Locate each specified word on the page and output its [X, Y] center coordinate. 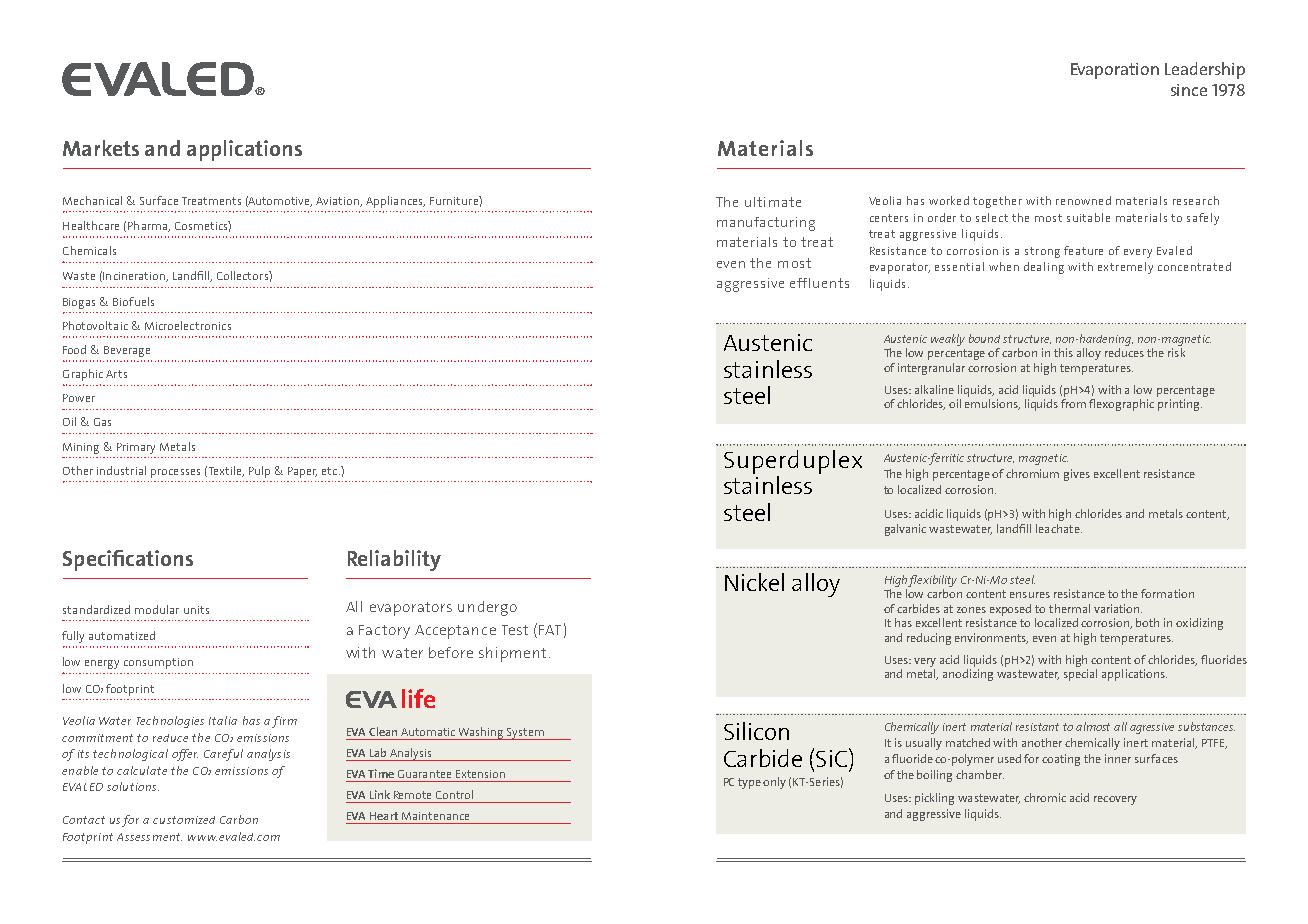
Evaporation [1115, 71]
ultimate [773, 202]
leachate [1059, 528]
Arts [116, 374]
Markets [101, 148]
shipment [512, 654]
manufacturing [766, 224]
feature [1083, 250]
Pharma [149, 226]
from [1073, 403]
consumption [158, 663]
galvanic [905, 530]
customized [184, 820]
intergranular [931, 369]
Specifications [128, 560]
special [1080, 675]
